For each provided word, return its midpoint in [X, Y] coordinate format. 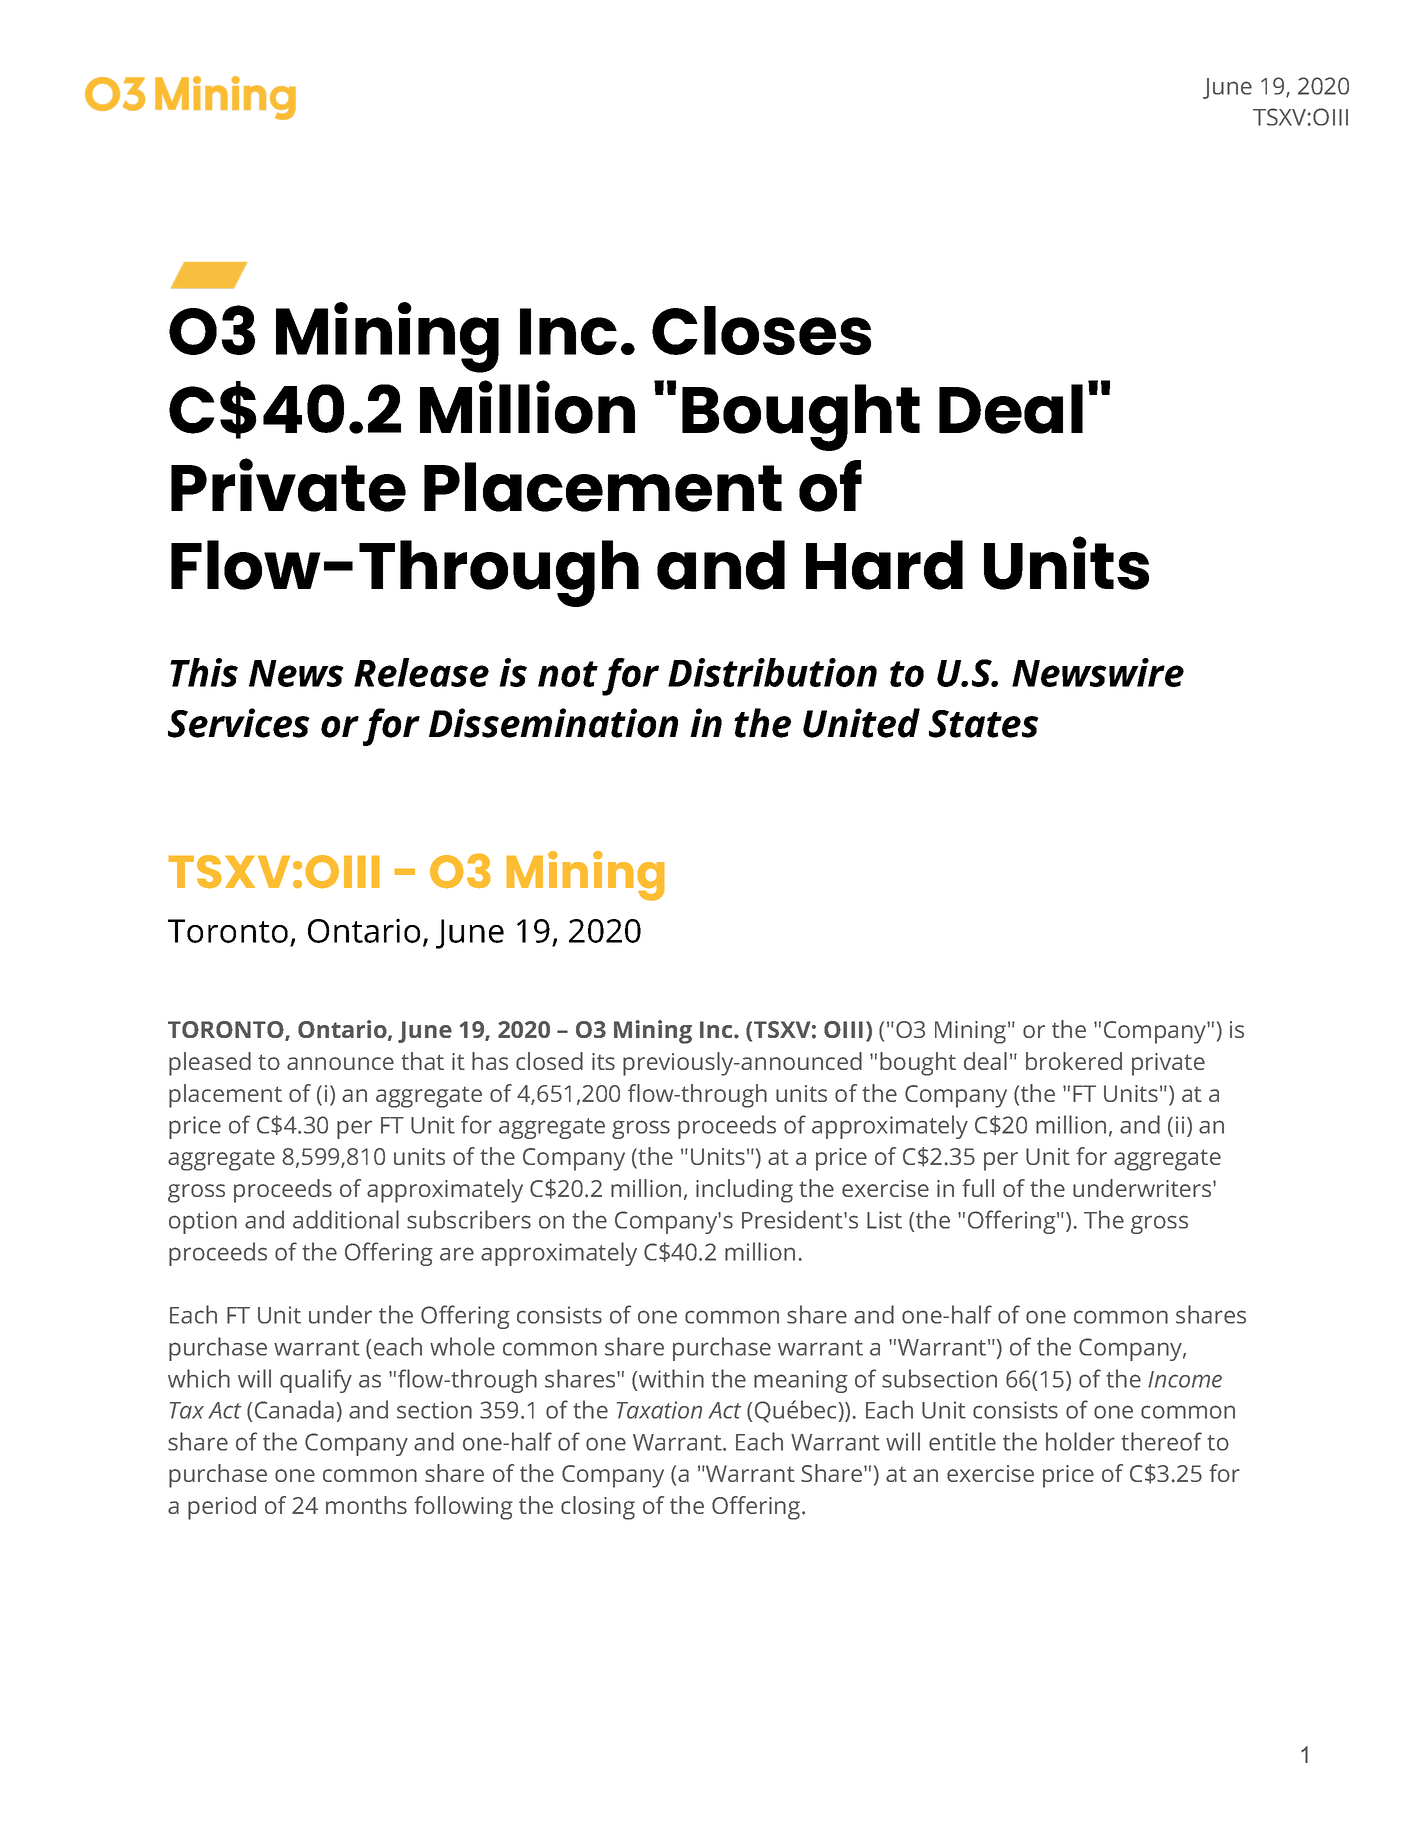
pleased [210, 1064]
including [744, 1191]
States [984, 724]
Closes [761, 330]
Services [239, 723]
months [366, 1505]
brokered [1074, 1061]
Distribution [772, 672]
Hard [884, 565]
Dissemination [553, 723]
